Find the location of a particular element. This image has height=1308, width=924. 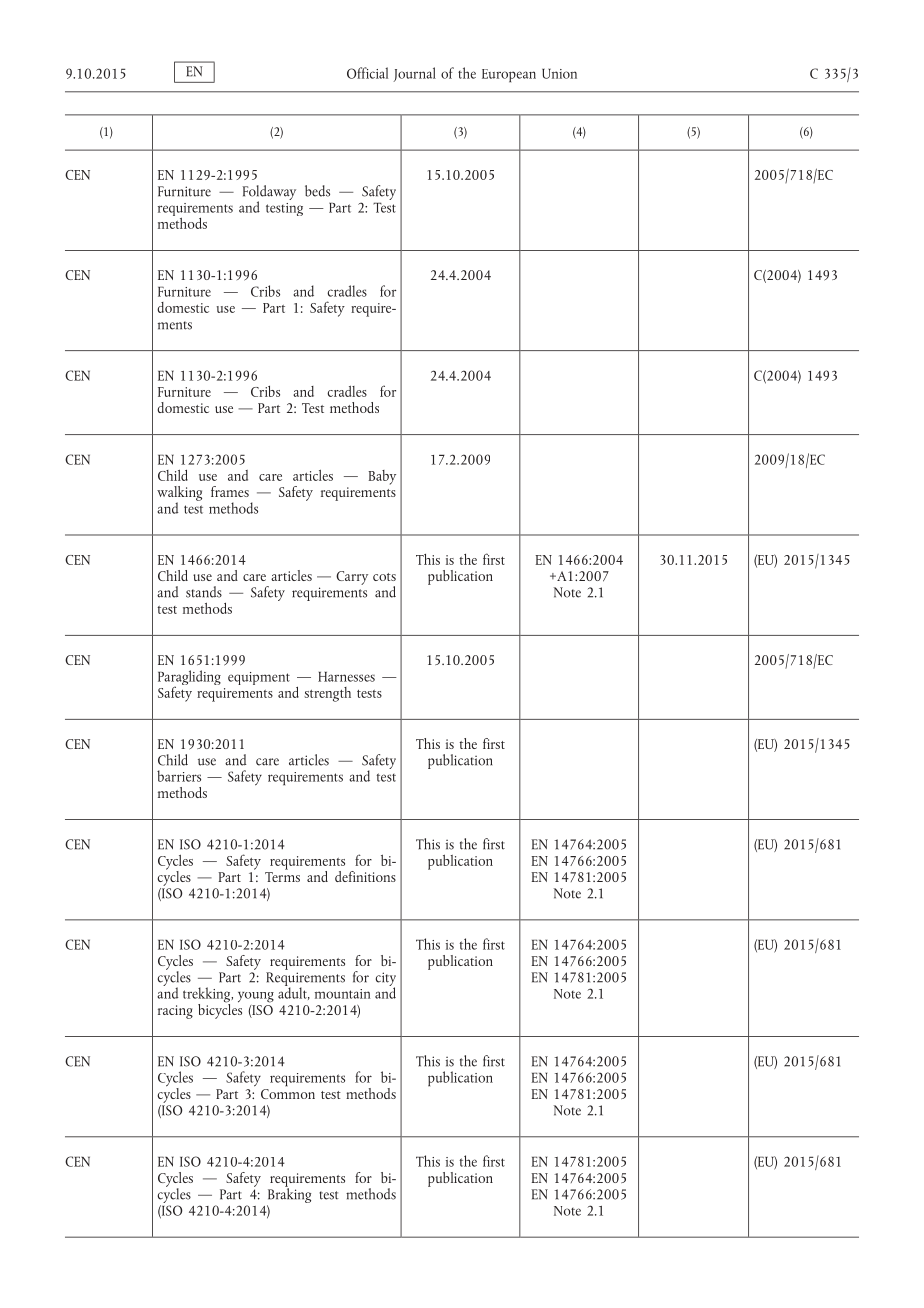

Common is located at coordinates (288, 1092).
